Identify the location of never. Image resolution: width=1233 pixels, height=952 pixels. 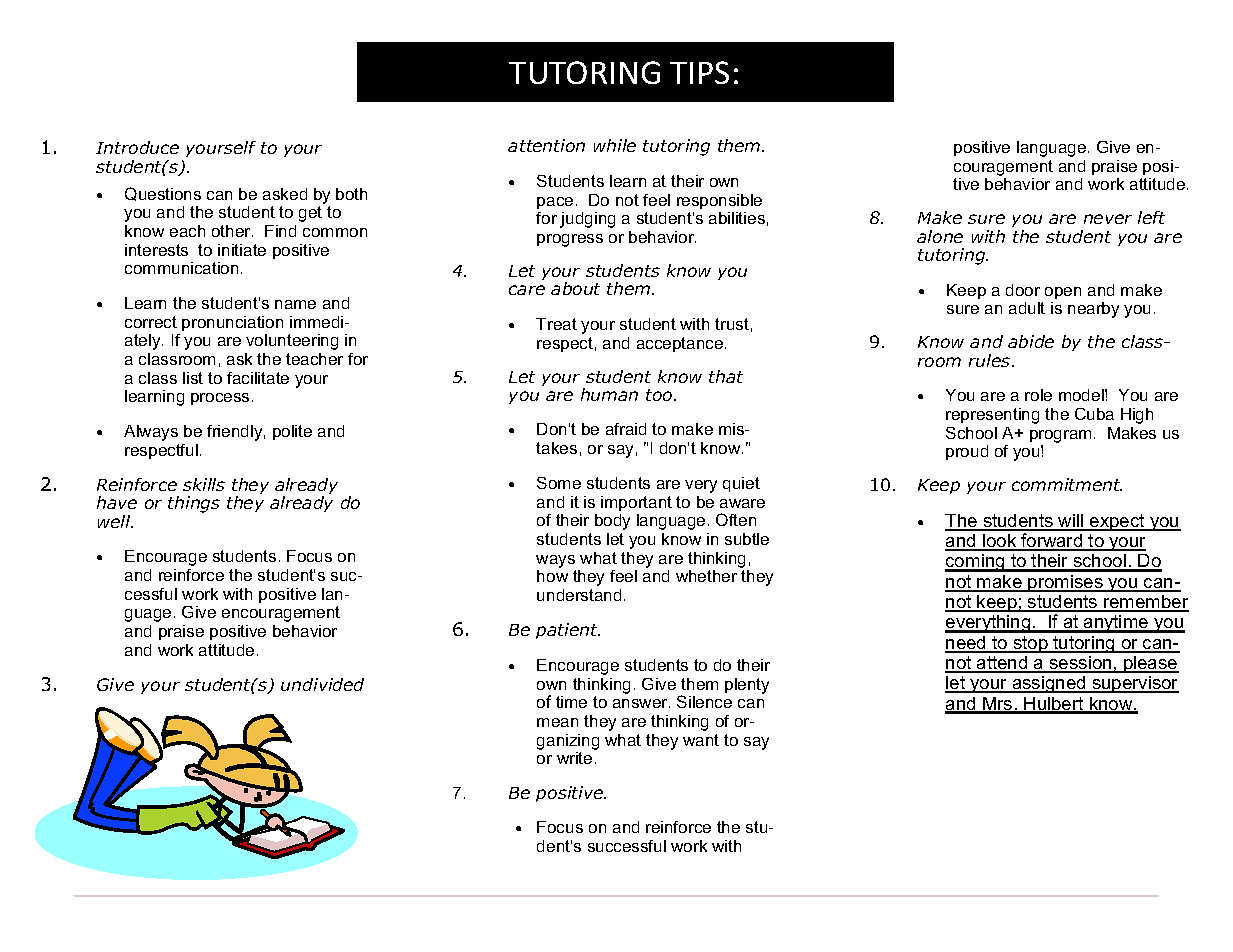
(1108, 219).
